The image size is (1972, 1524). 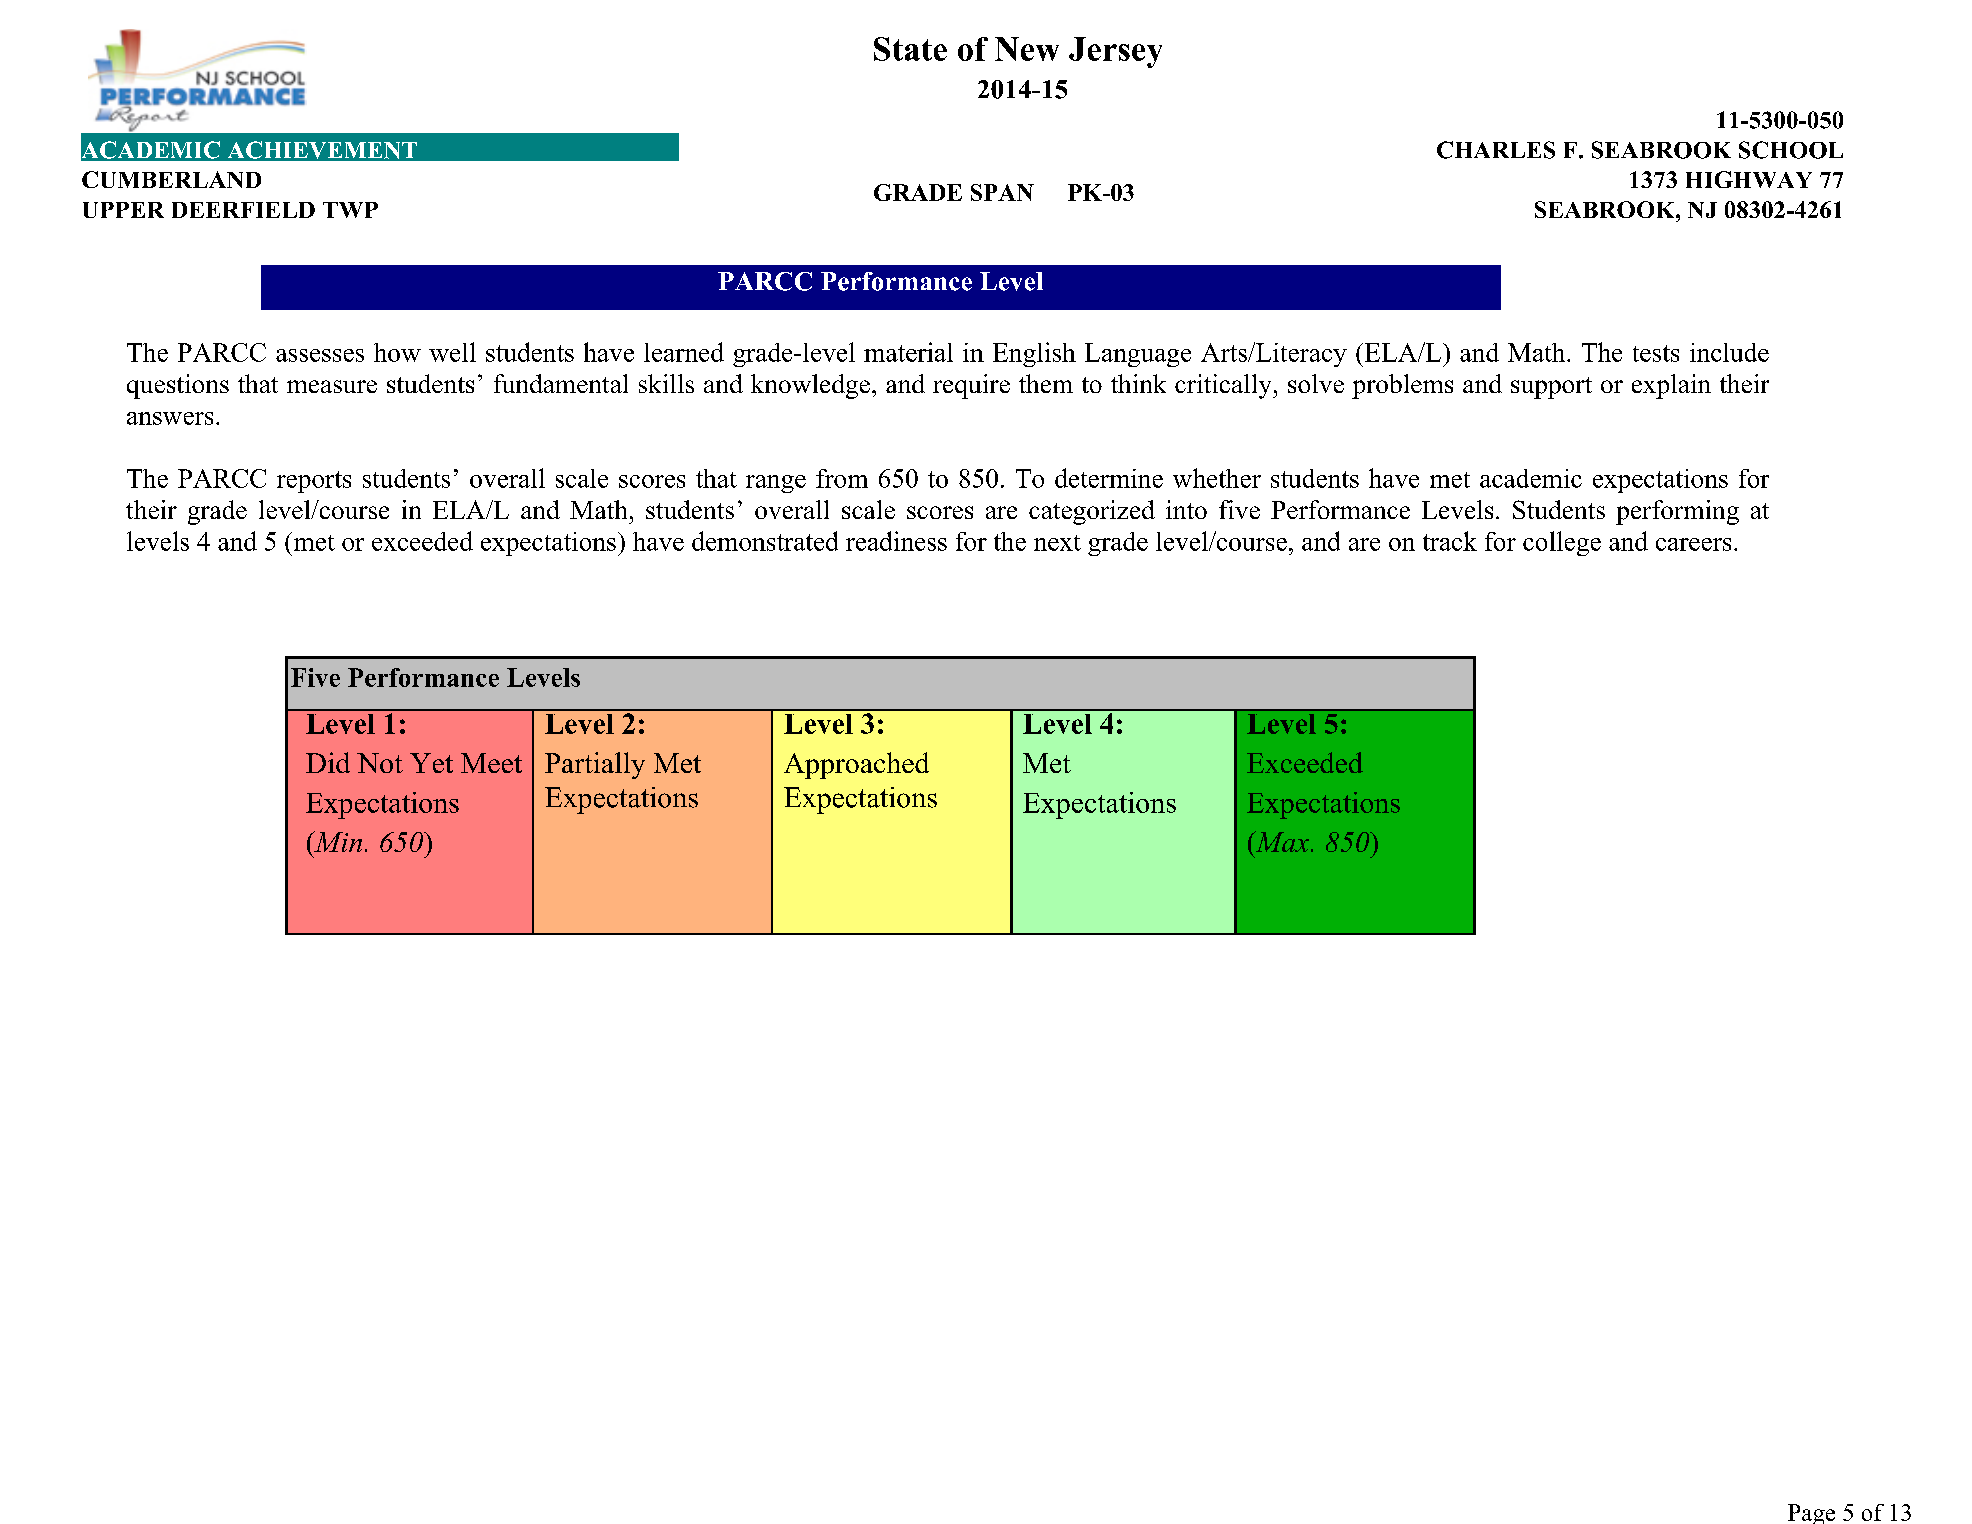 What do you see at coordinates (595, 765) in the screenshot?
I see `Partially` at bounding box center [595, 765].
